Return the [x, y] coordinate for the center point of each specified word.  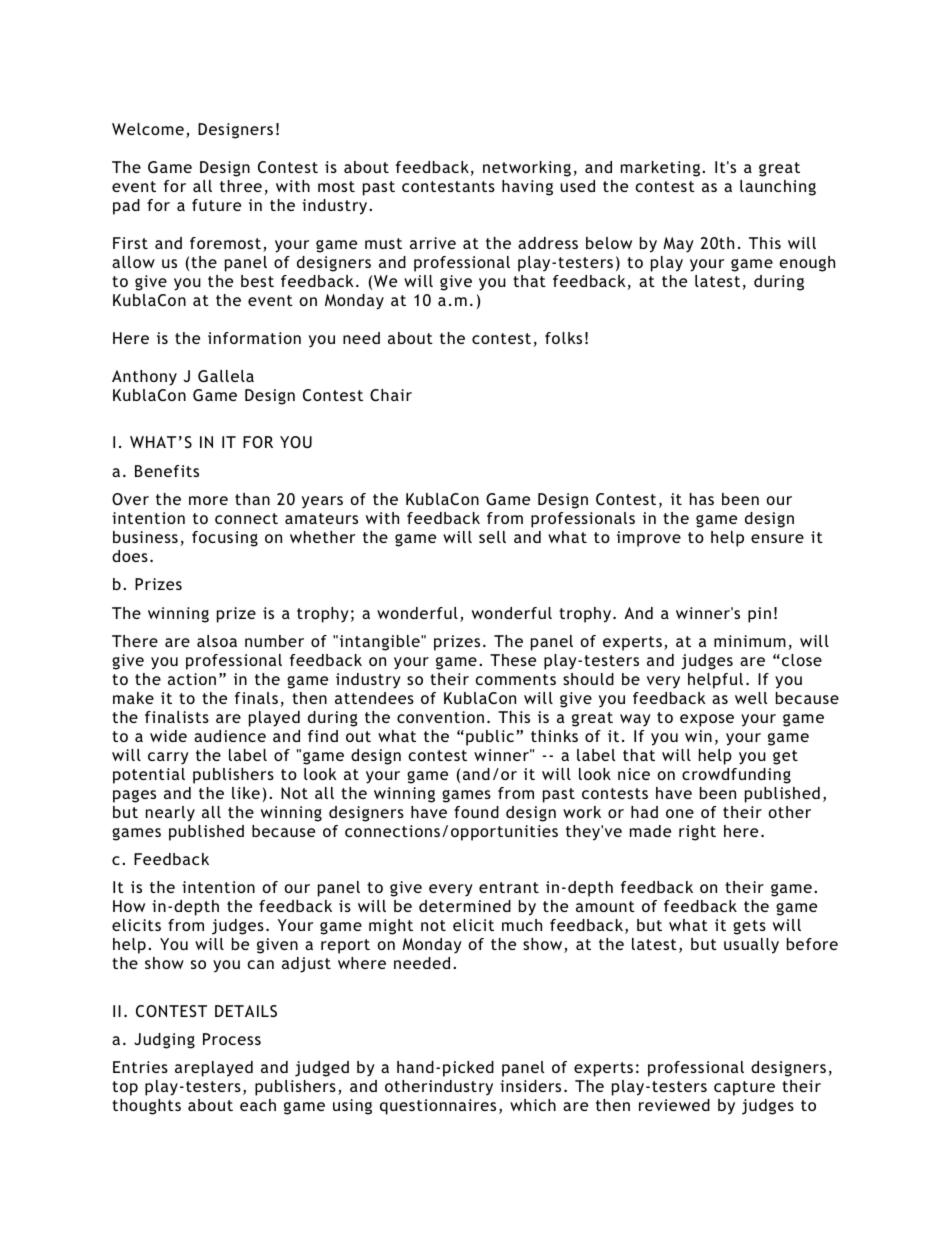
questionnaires [438, 1107]
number [274, 641]
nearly [170, 814]
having [527, 188]
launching [778, 188]
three [241, 186]
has [702, 499]
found [476, 812]
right [697, 833]
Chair [391, 395]
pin [759, 615]
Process [232, 1039]
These [513, 660]
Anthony [144, 378]
